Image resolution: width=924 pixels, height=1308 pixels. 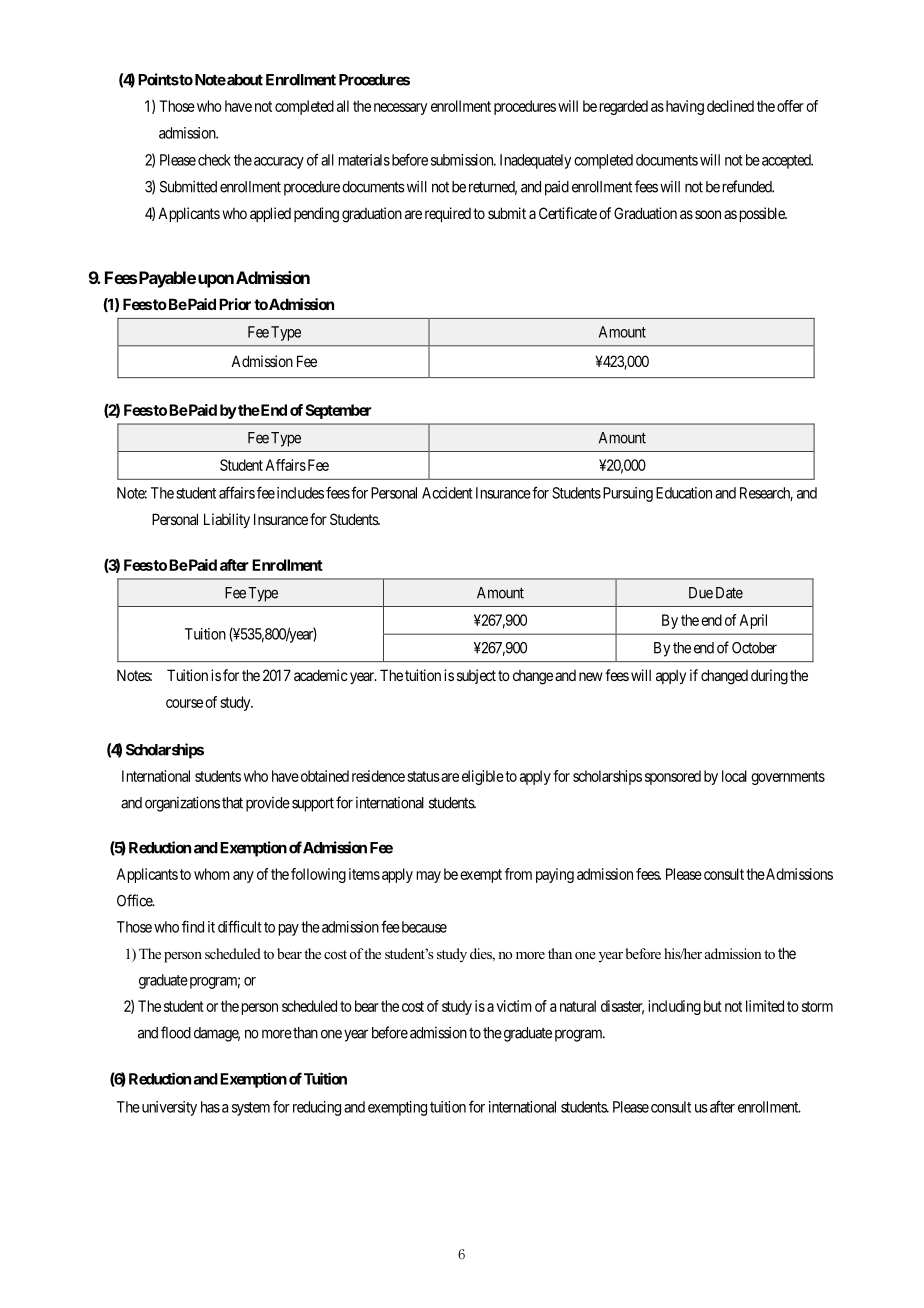 What do you see at coordinates (734, 776) in the screenshot?
I see `local` at bounding box center [734, 776].
